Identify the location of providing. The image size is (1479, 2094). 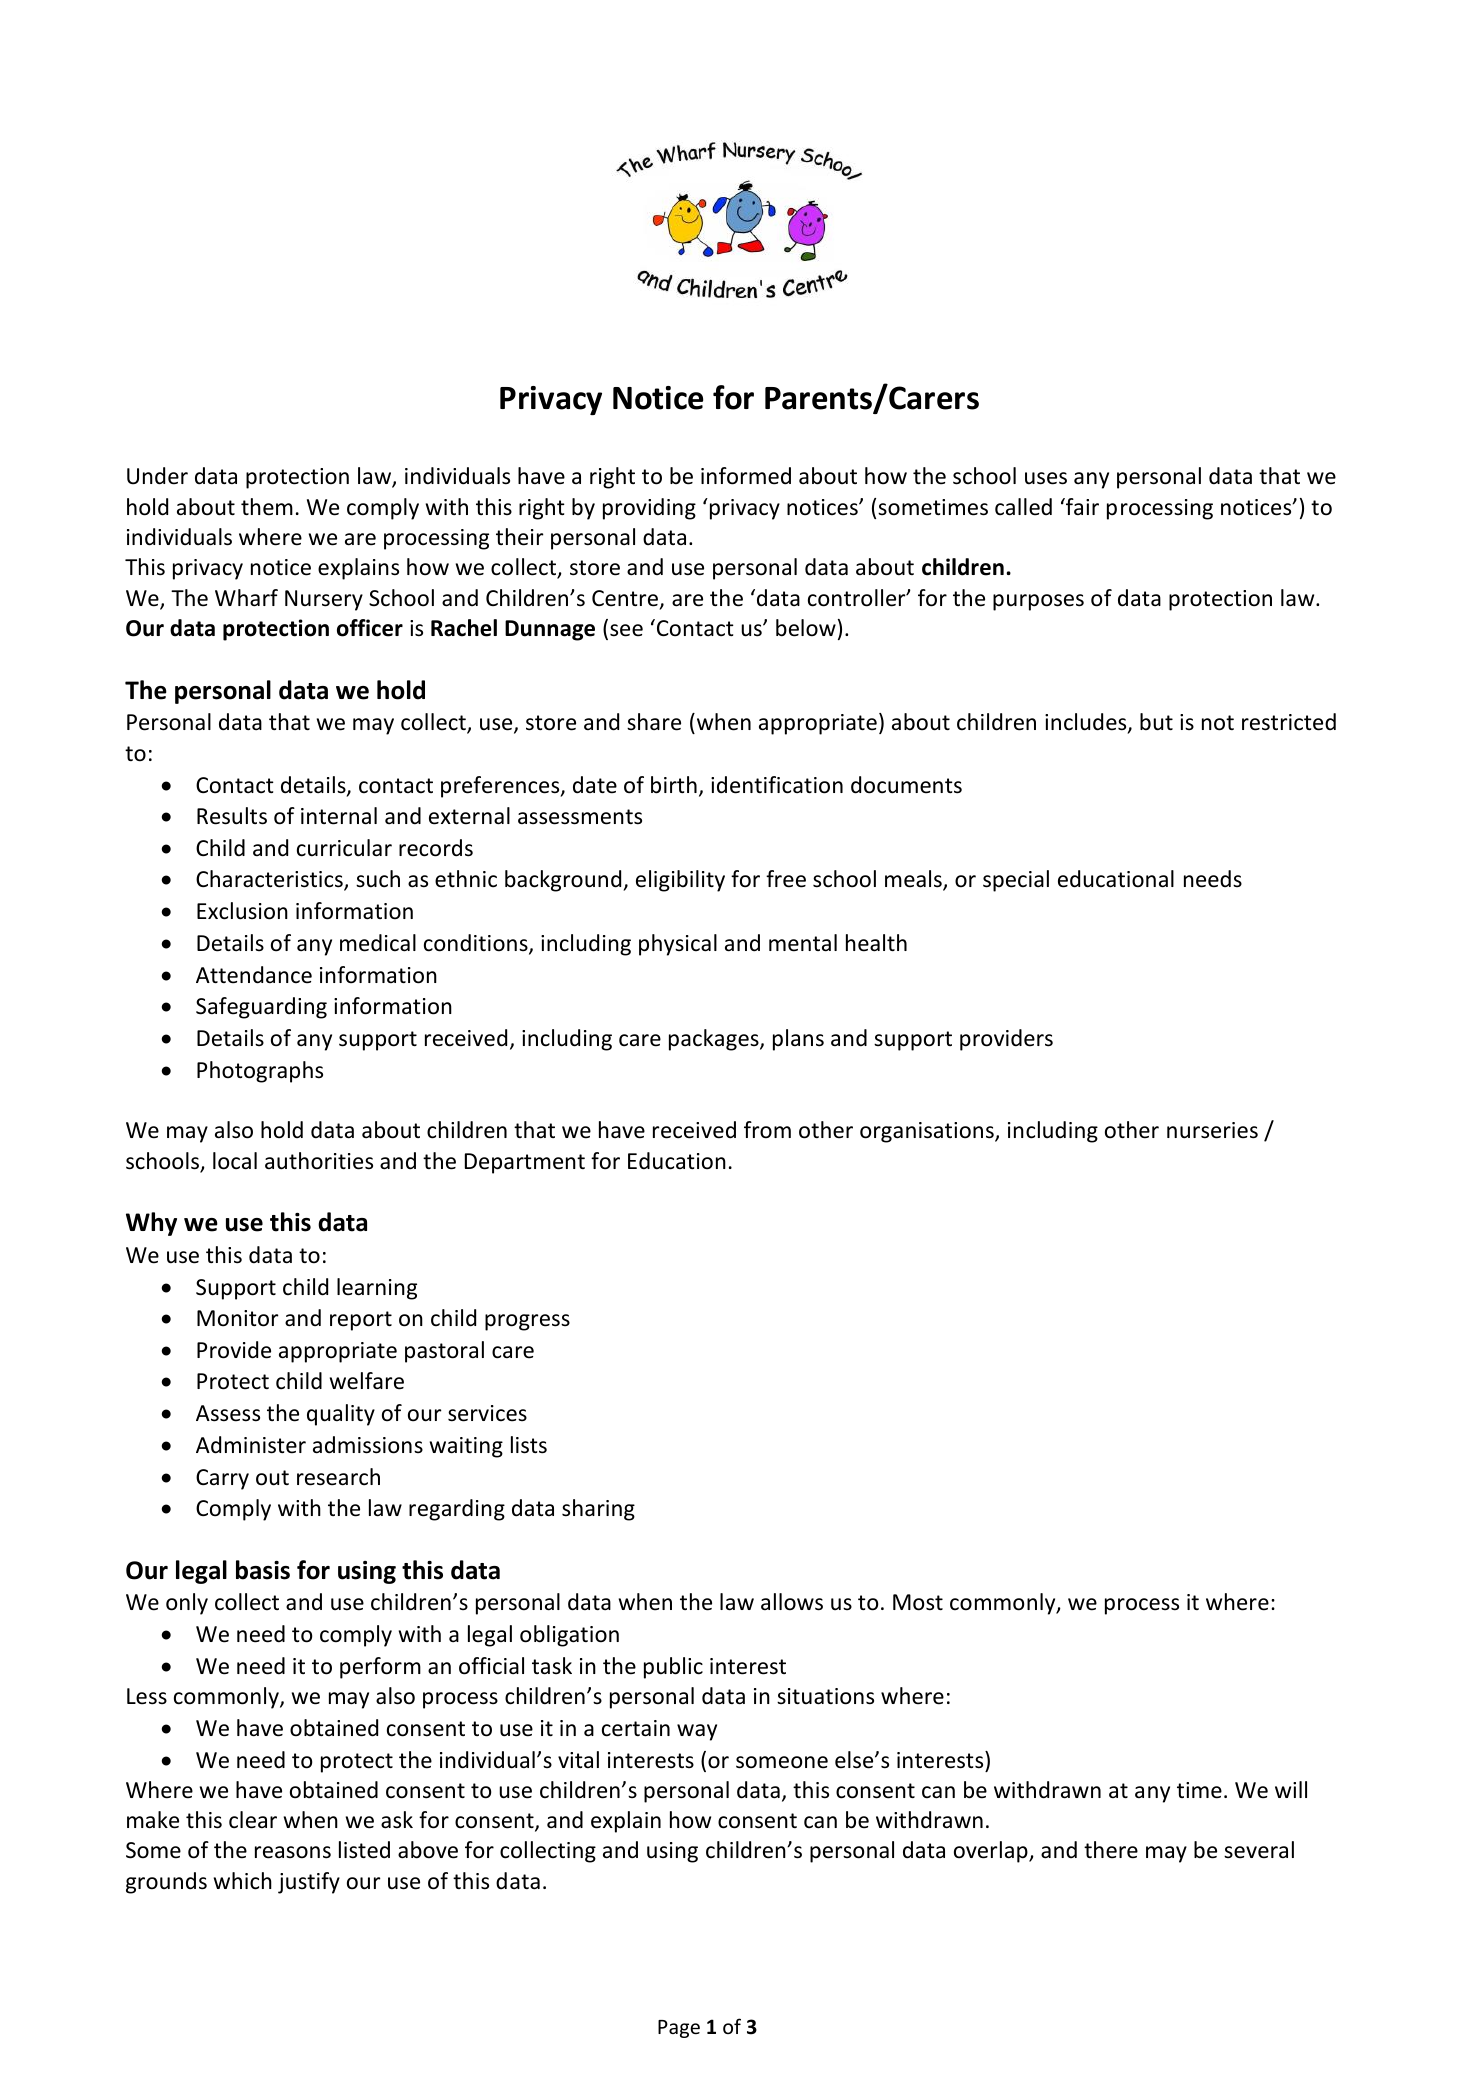
(649, 509).
